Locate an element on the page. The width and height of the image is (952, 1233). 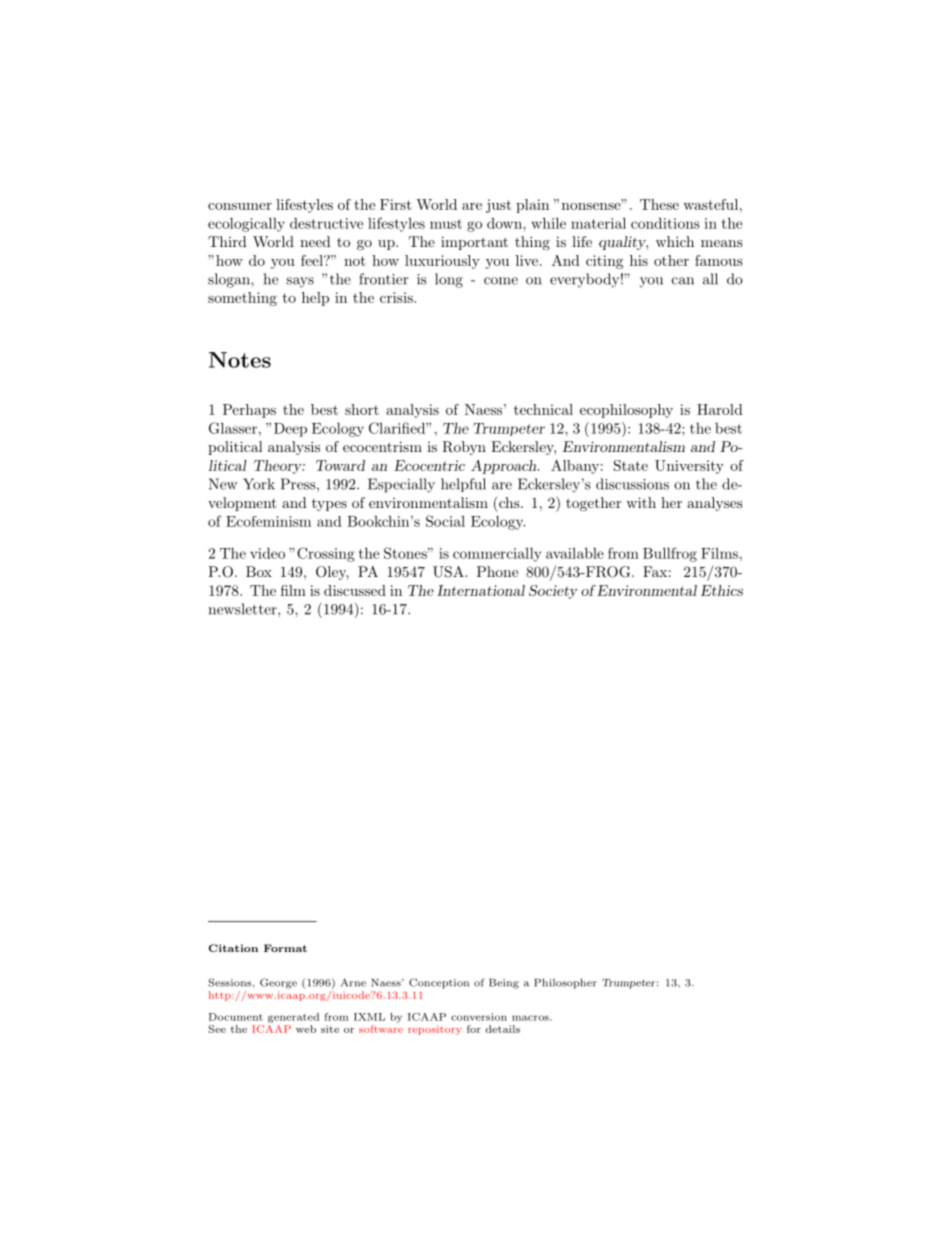
conversion is located at coordinates (479, 1017).
